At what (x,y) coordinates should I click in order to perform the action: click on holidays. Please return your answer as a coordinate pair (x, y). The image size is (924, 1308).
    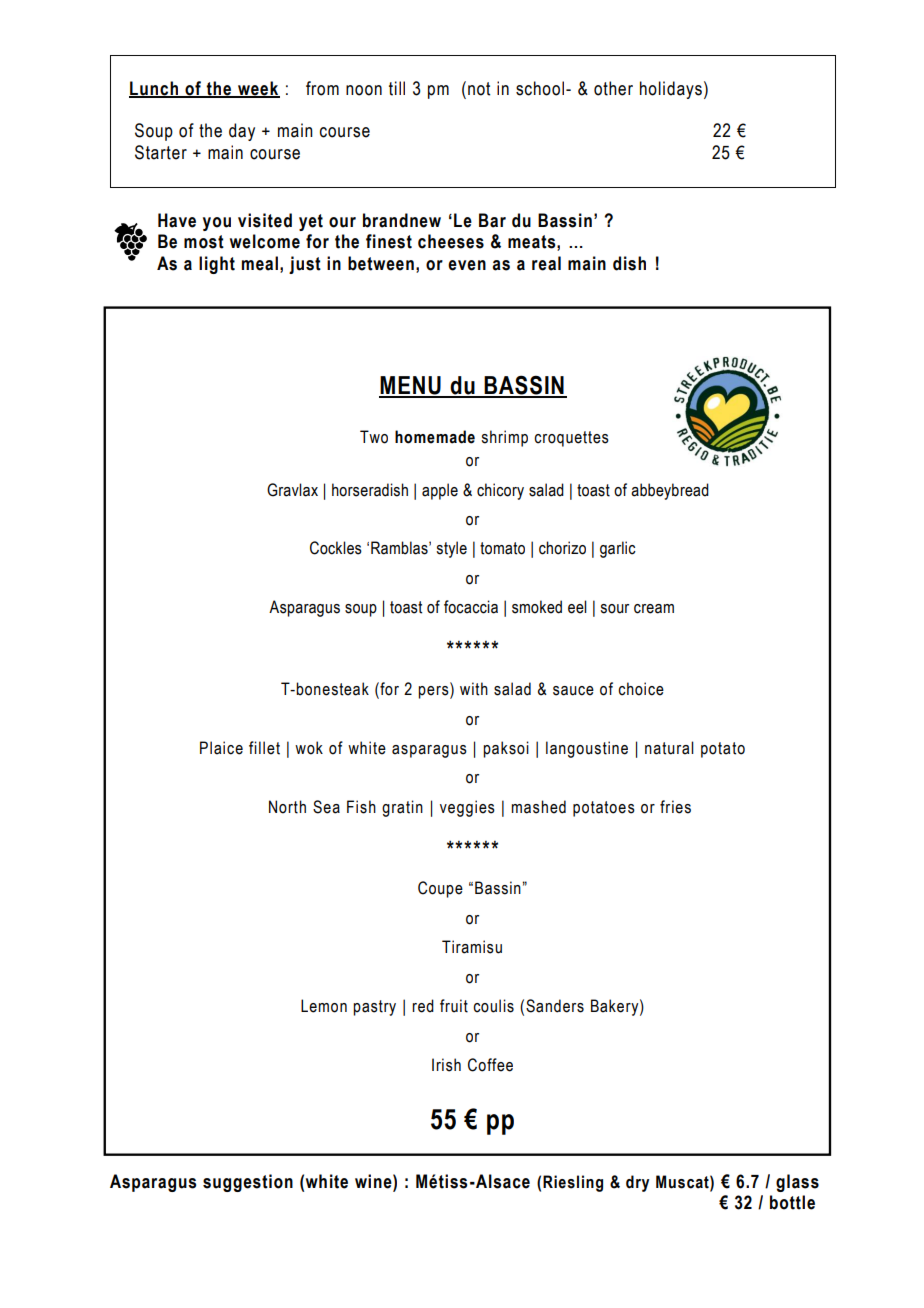
    Looking at the image, I should click on (671, 90).
